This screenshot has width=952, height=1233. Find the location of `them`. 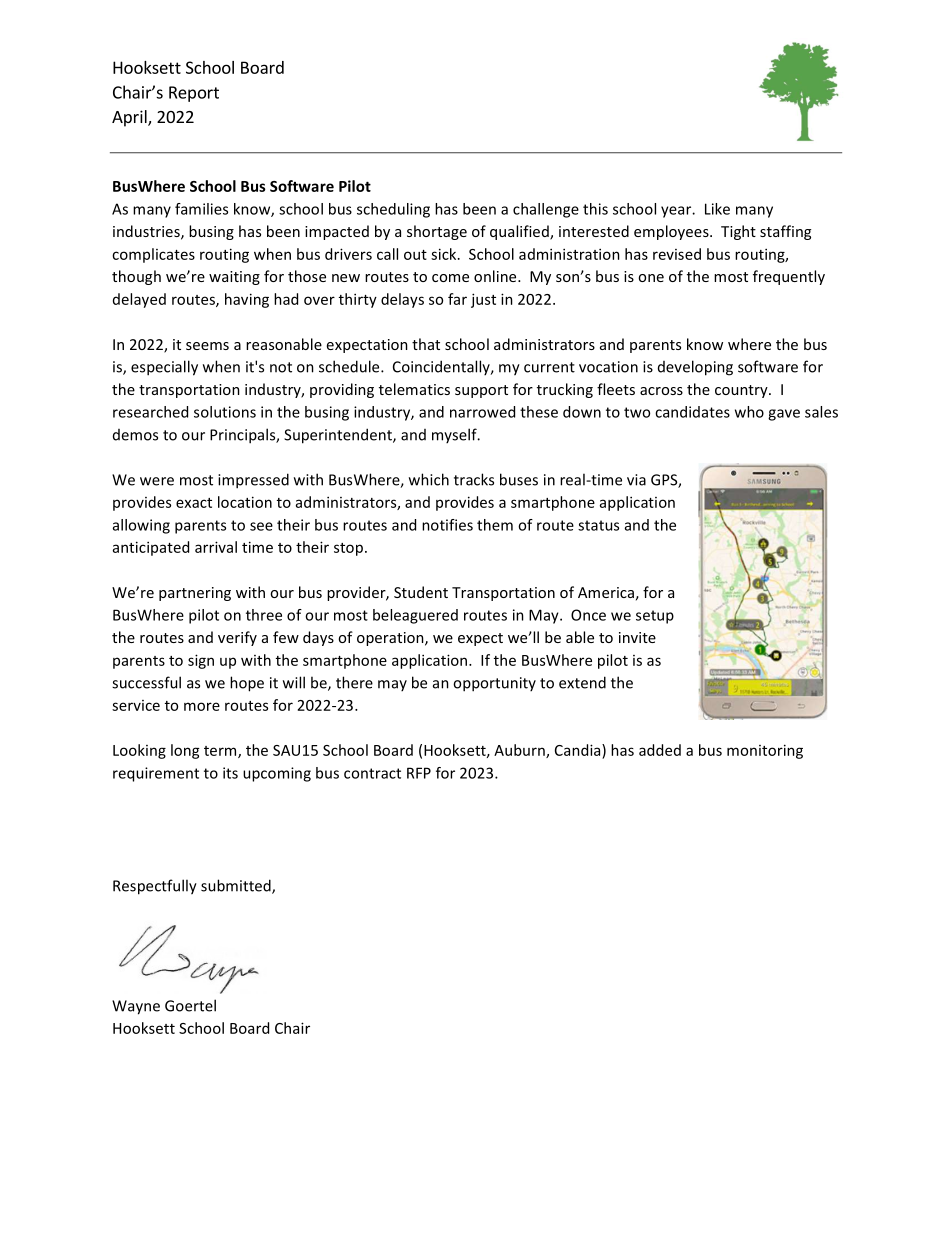

them is located at coordinates (495, 525).
